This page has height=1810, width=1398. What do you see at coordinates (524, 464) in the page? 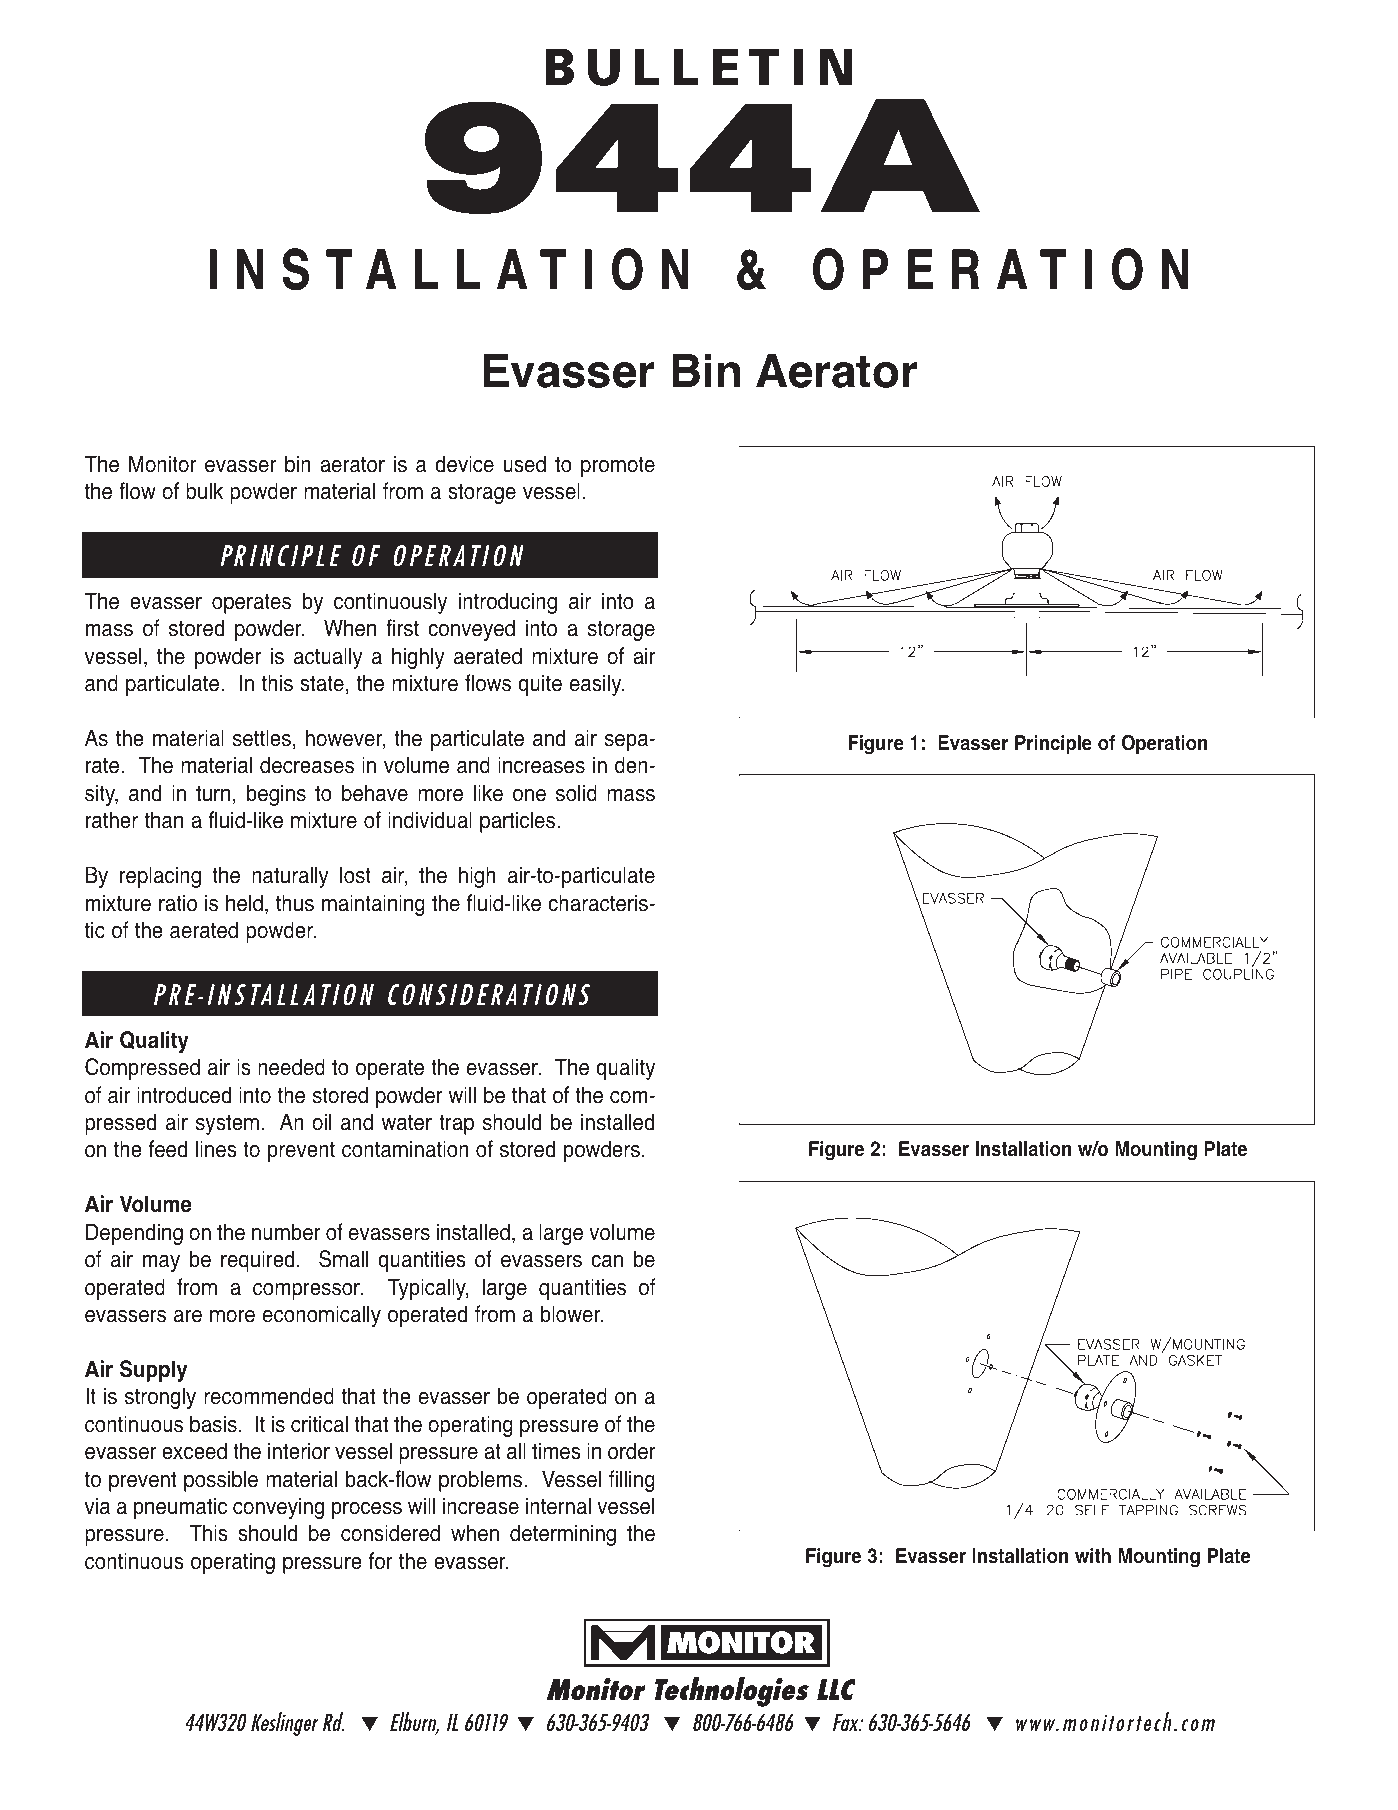
I see `used` at bounding box center [524, 464].
